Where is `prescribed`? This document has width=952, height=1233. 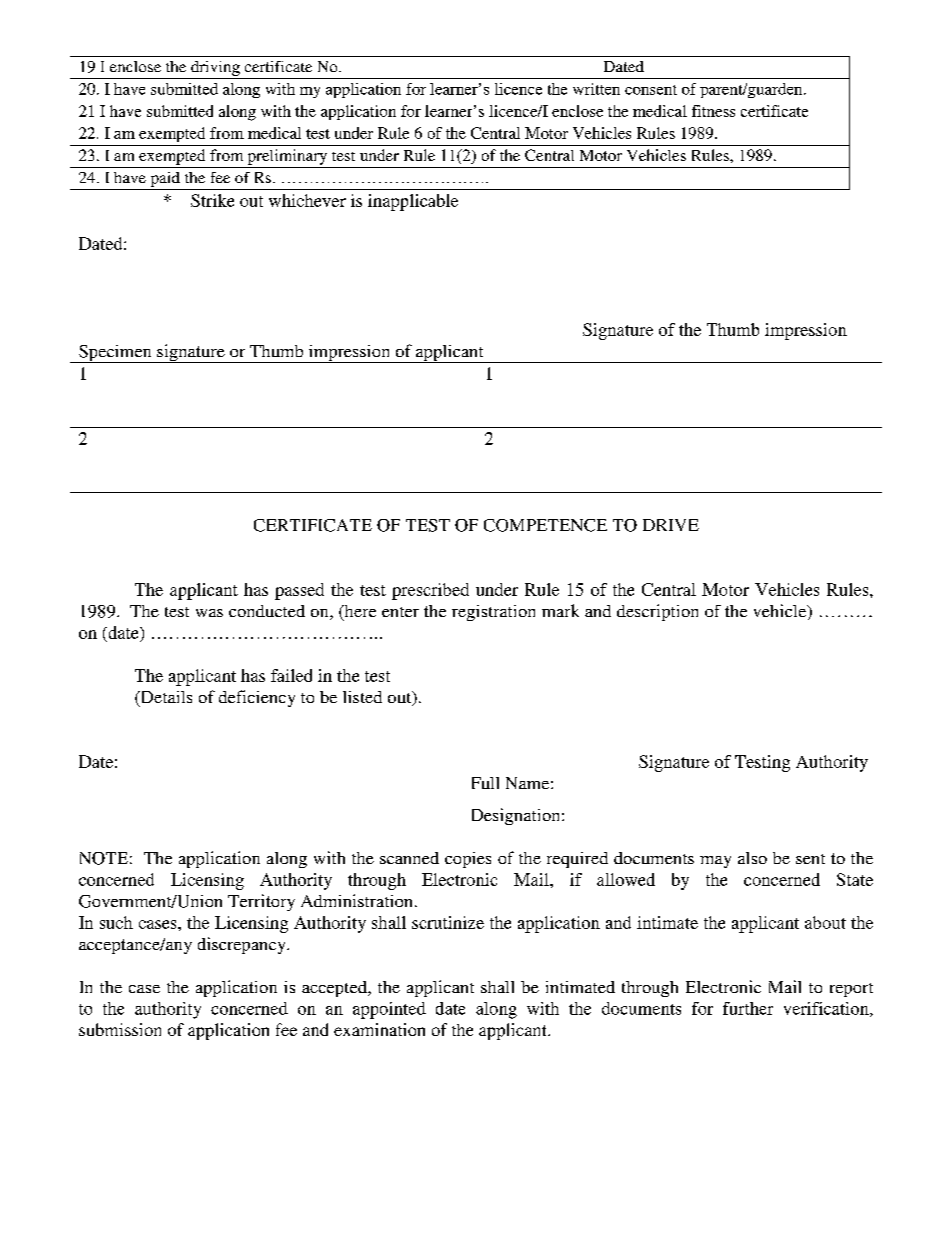 prescribed is located at coordinates (430, 591).
